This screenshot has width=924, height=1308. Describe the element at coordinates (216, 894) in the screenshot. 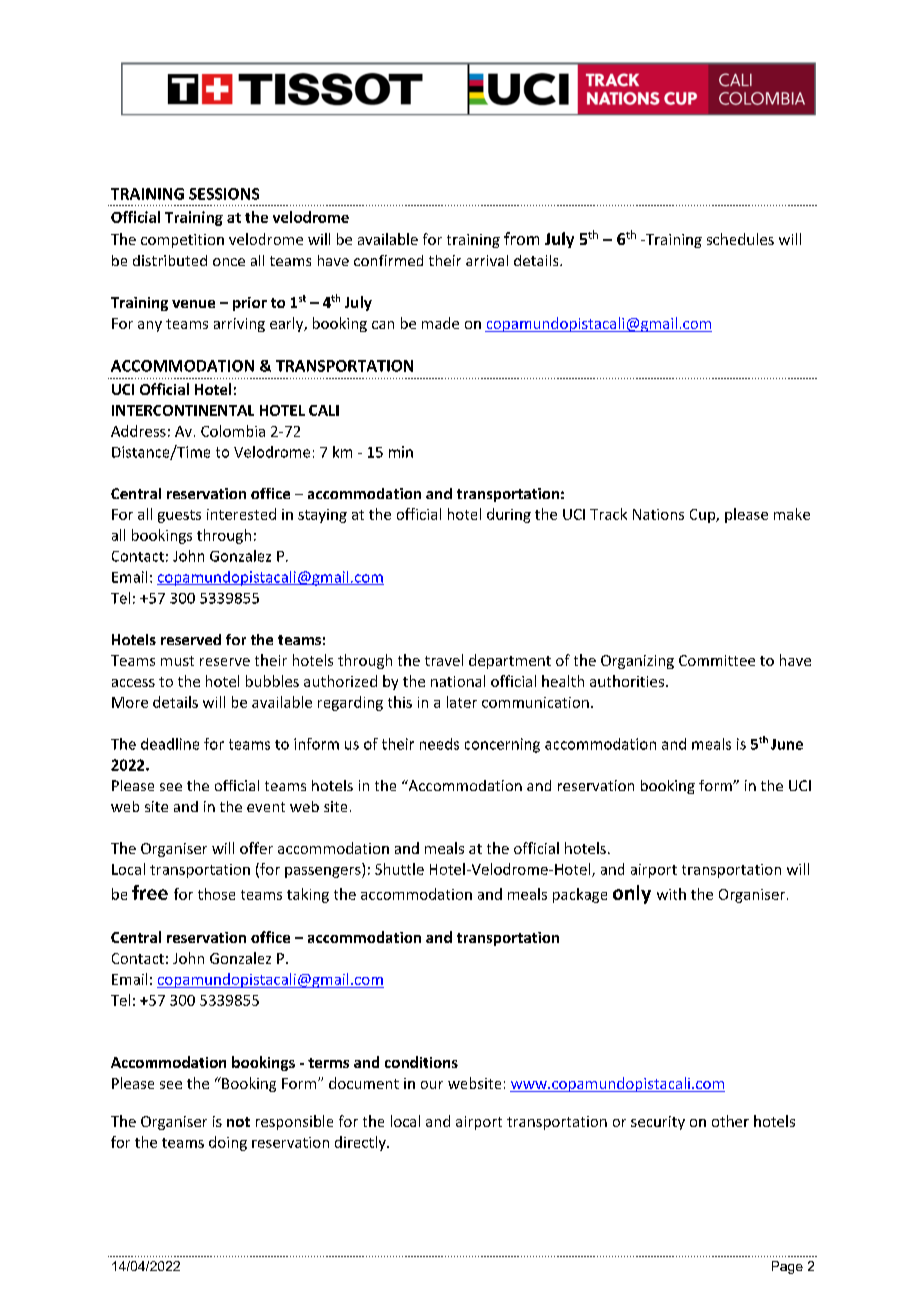

I see `those` at that location.
